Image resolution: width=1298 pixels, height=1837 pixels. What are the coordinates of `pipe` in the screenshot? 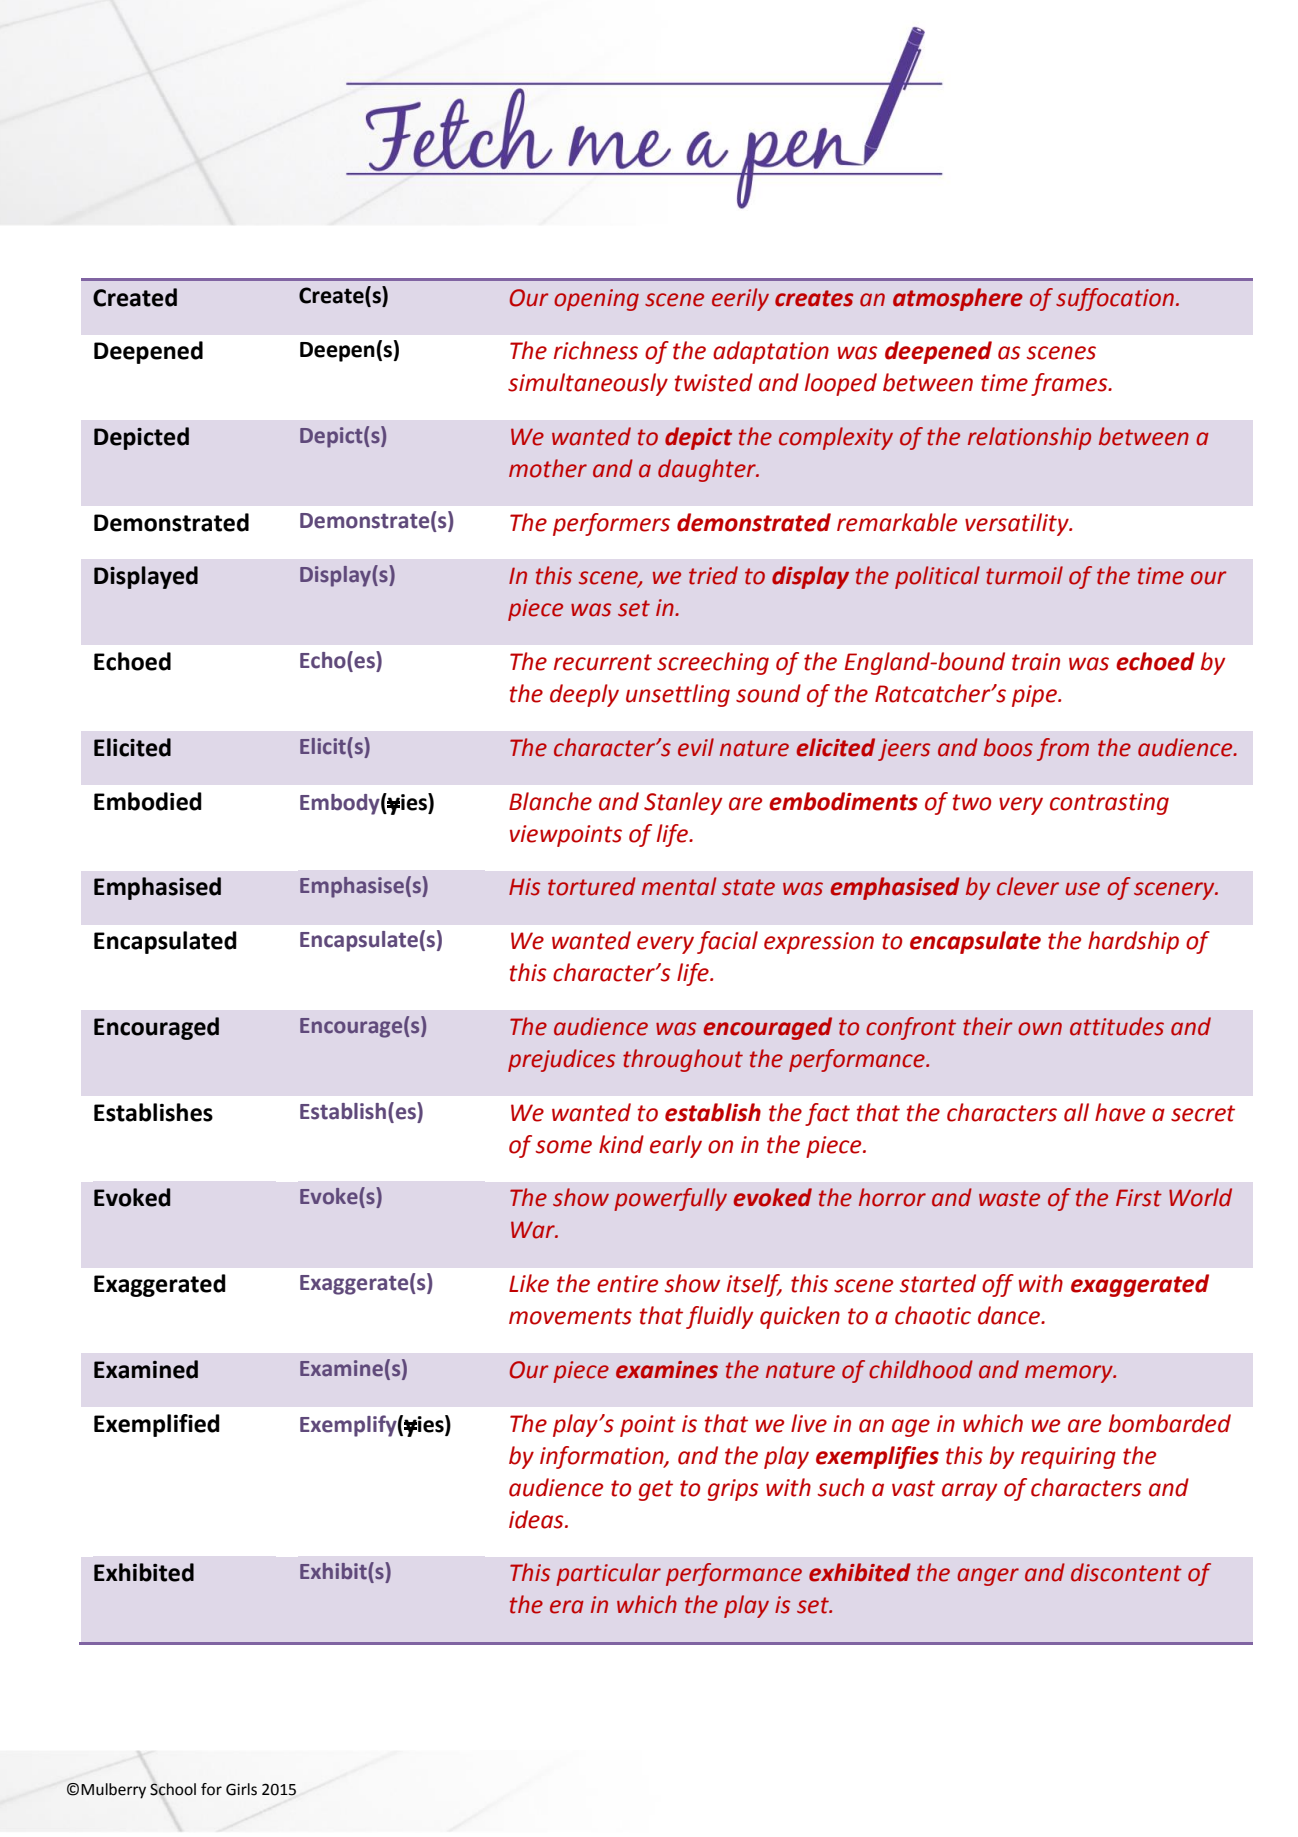 It's located at (1035, 696).
